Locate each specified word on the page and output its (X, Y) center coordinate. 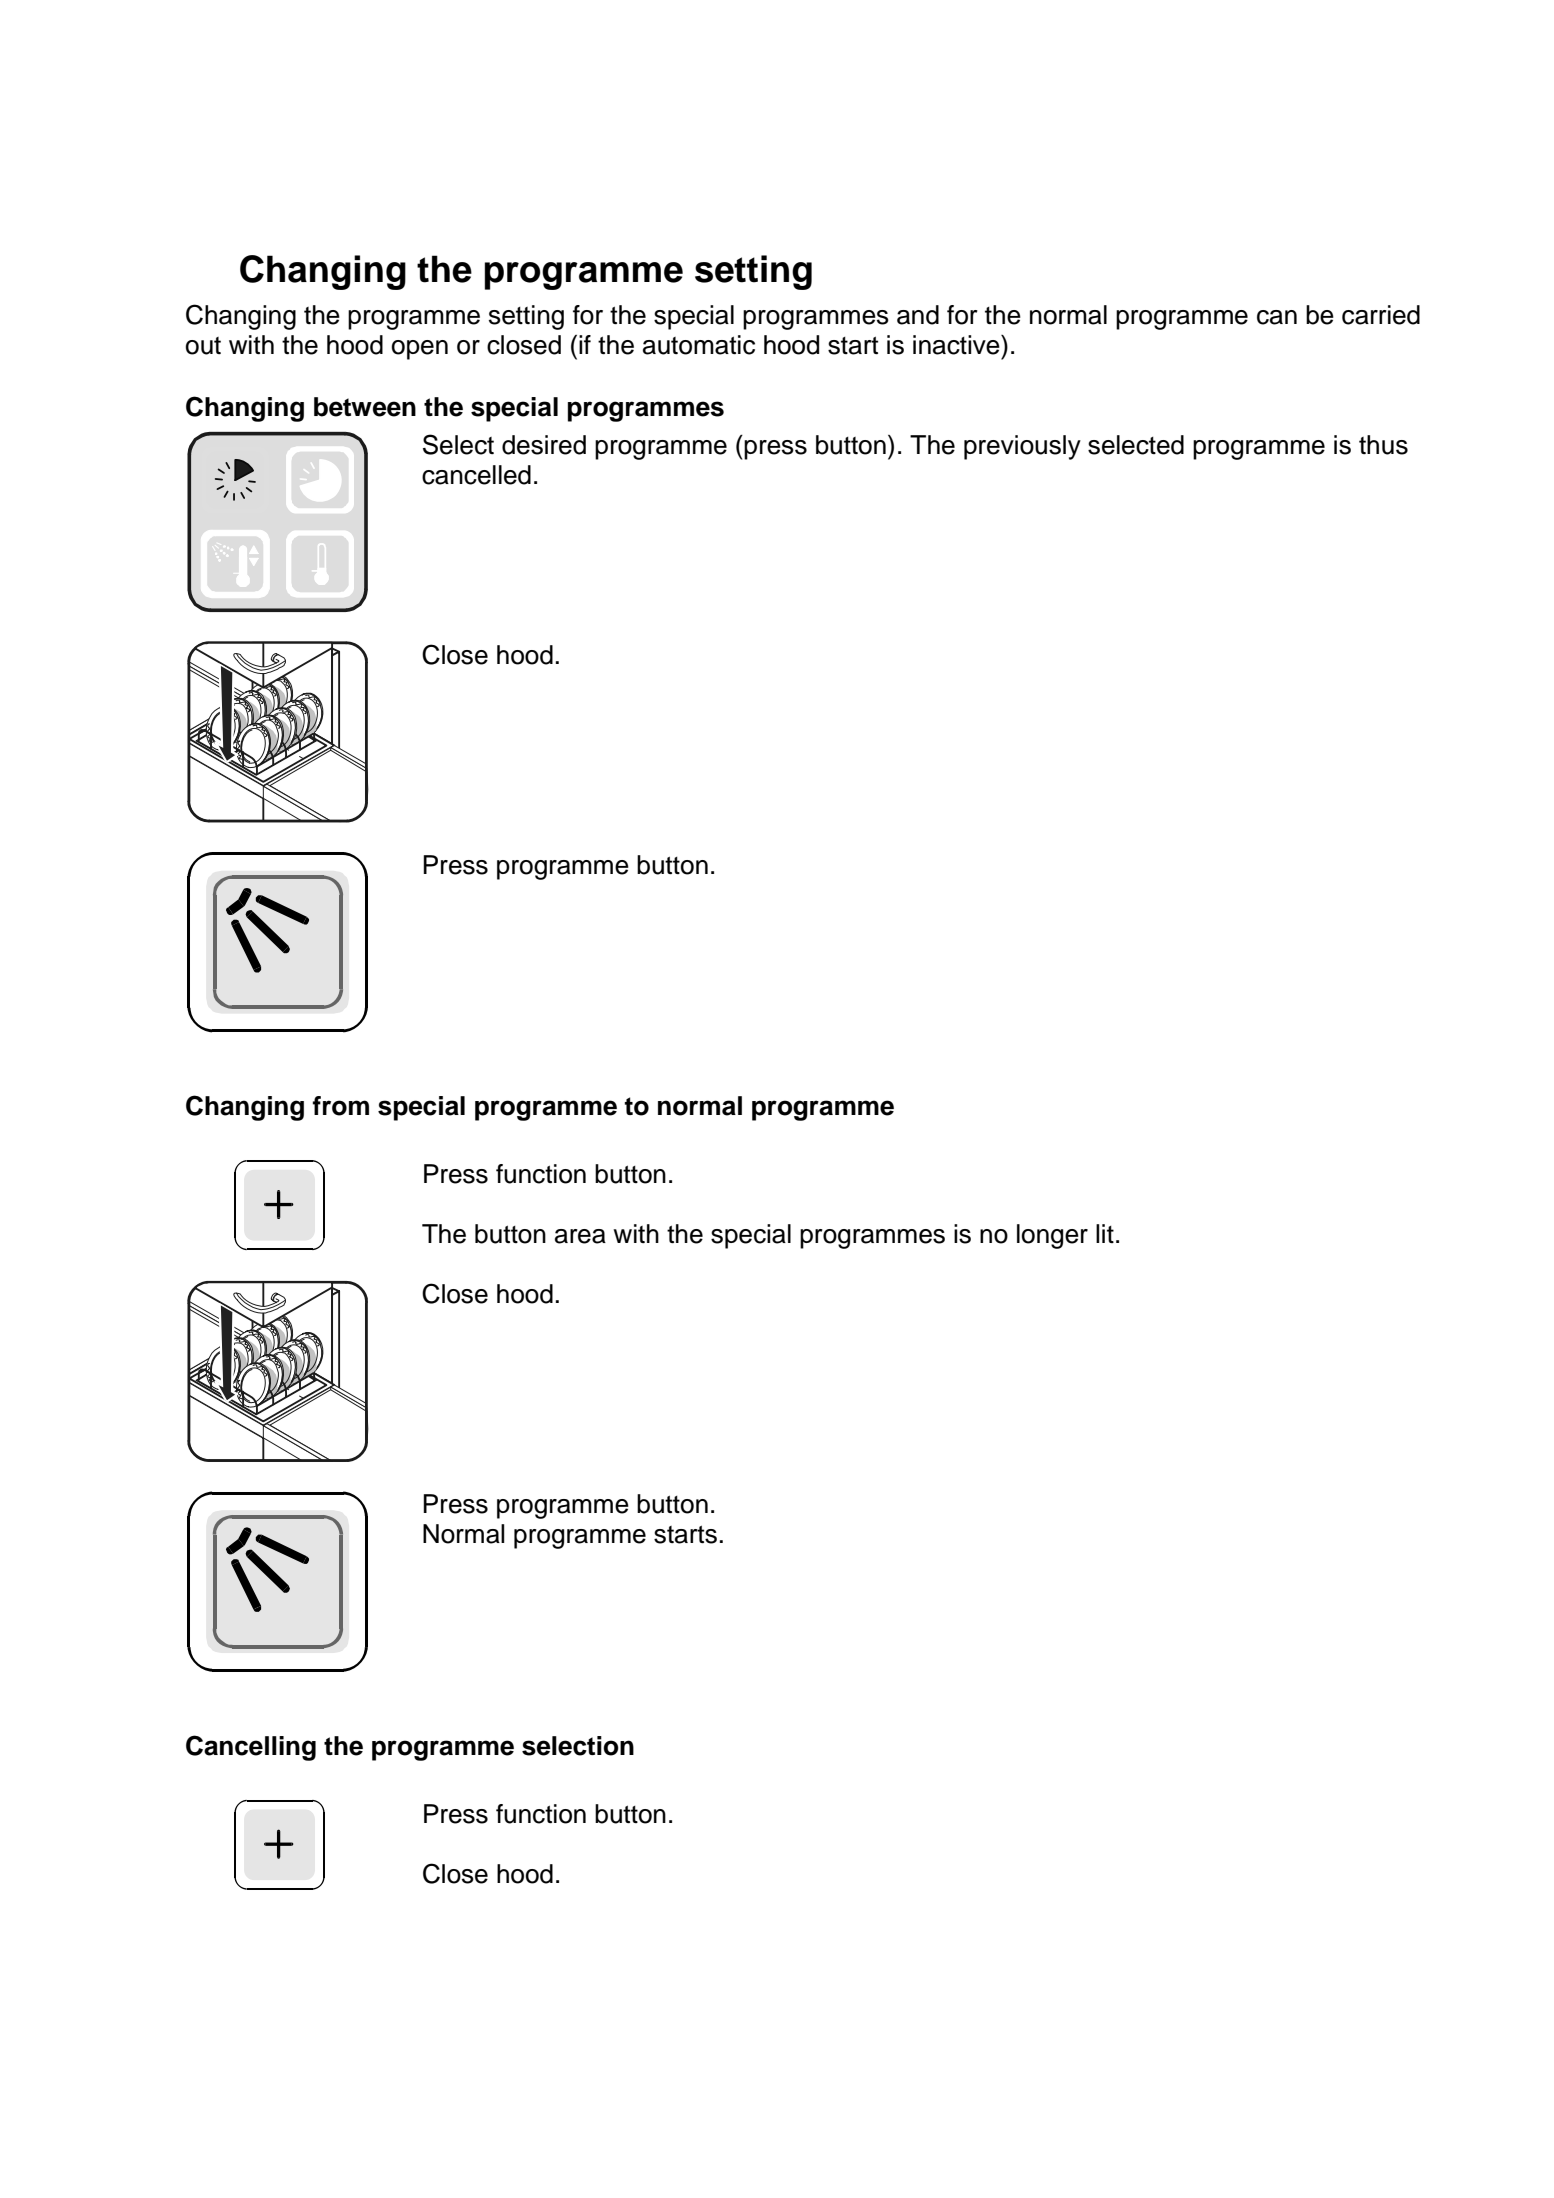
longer (1052, 1236)
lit (1105, 1233)
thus (1383, 445)
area (580, 1236)
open (420, 350)
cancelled (476, 475)
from (341, 1106)
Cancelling (251, 1748)
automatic (699, 345)
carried (1381, 315)
